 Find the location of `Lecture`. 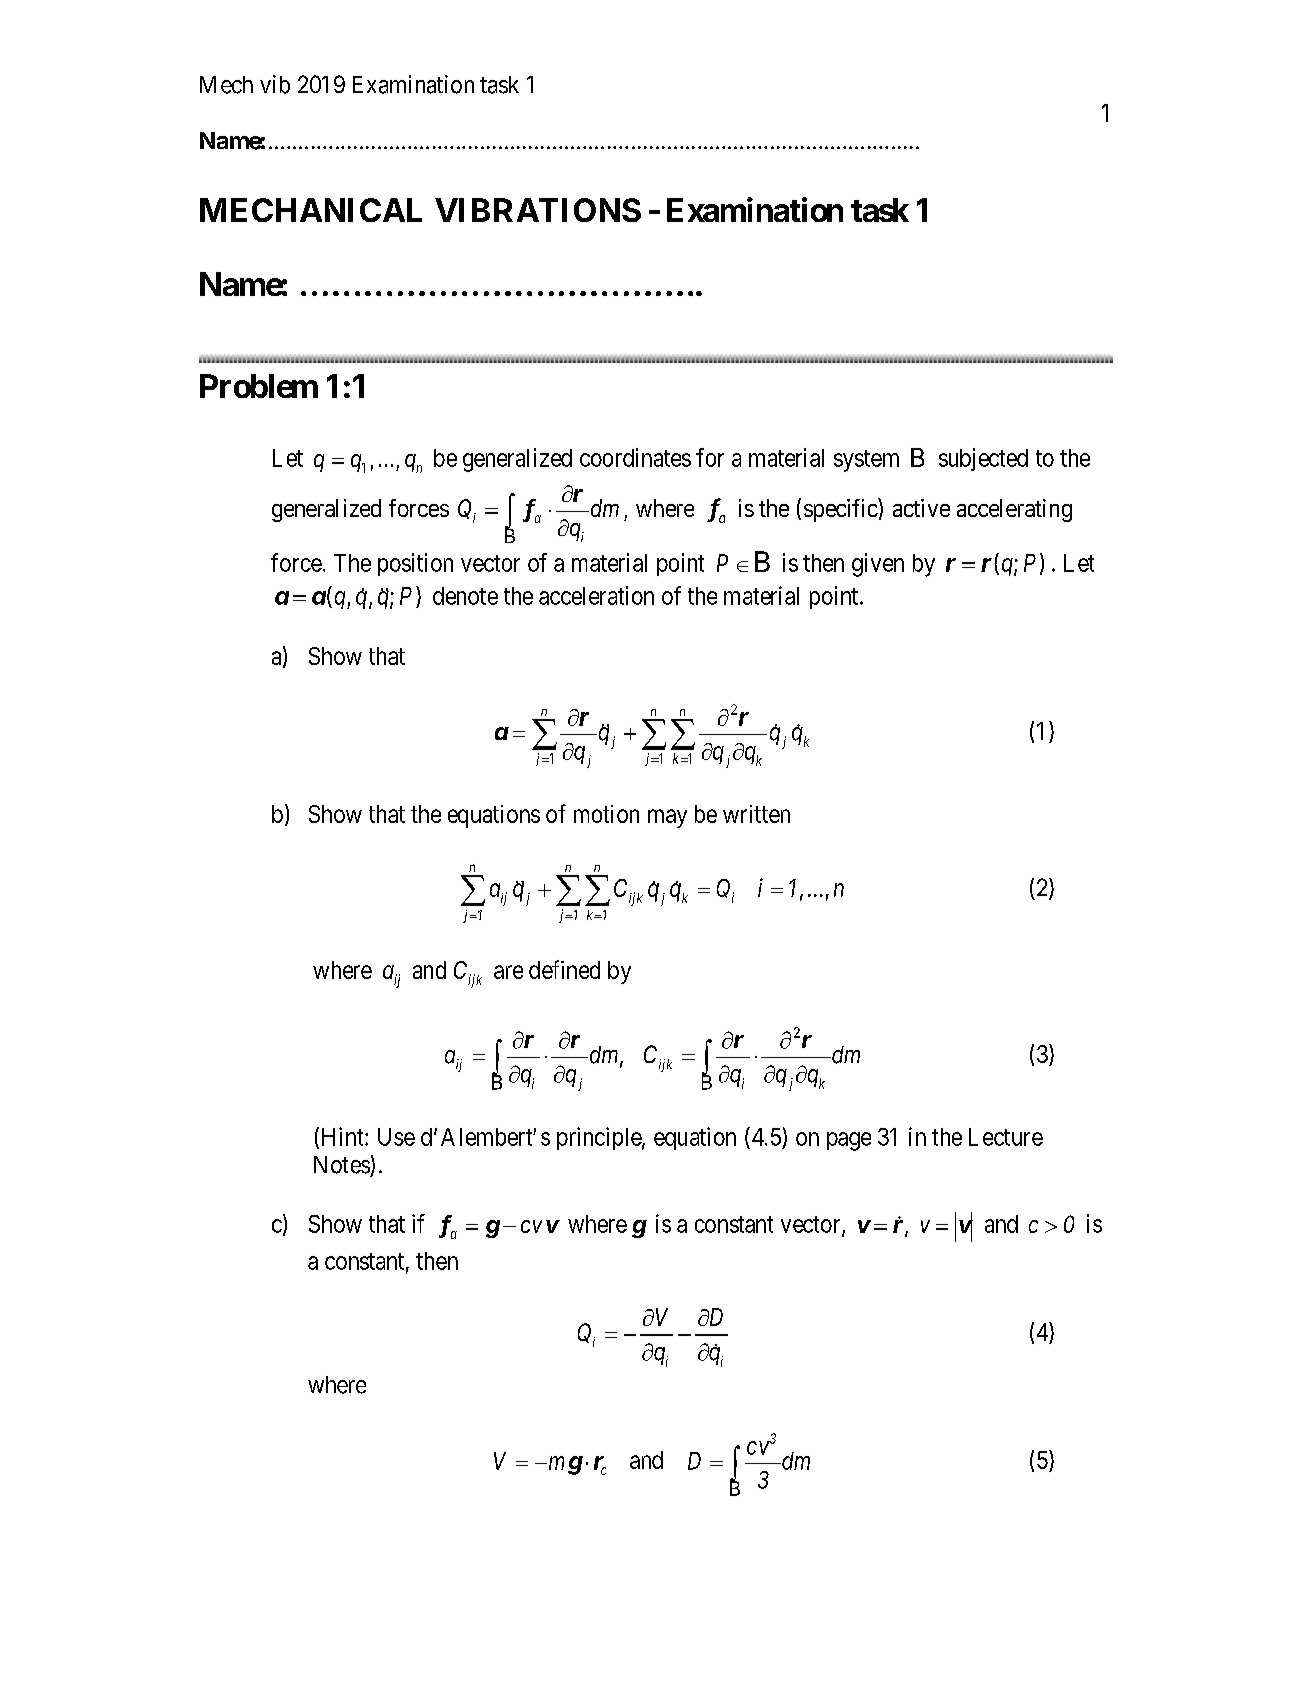

Lecture is located at coordinates (1006, 1137).
